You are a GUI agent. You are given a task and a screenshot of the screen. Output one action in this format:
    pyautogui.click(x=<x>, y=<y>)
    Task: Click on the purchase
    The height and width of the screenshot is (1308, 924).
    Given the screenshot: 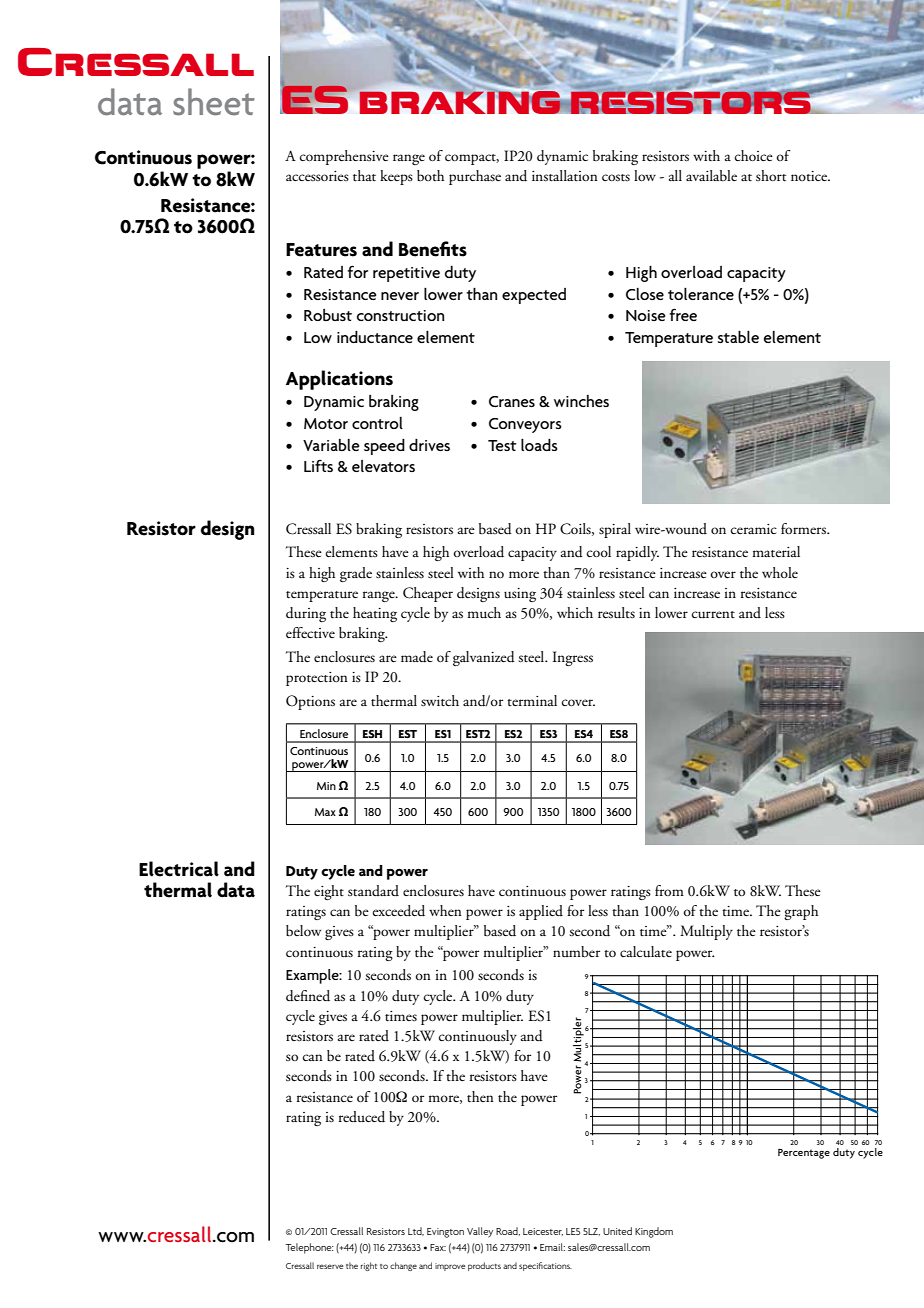 What is the action you would take?
    pyautogui.click(x=475, y=177)
